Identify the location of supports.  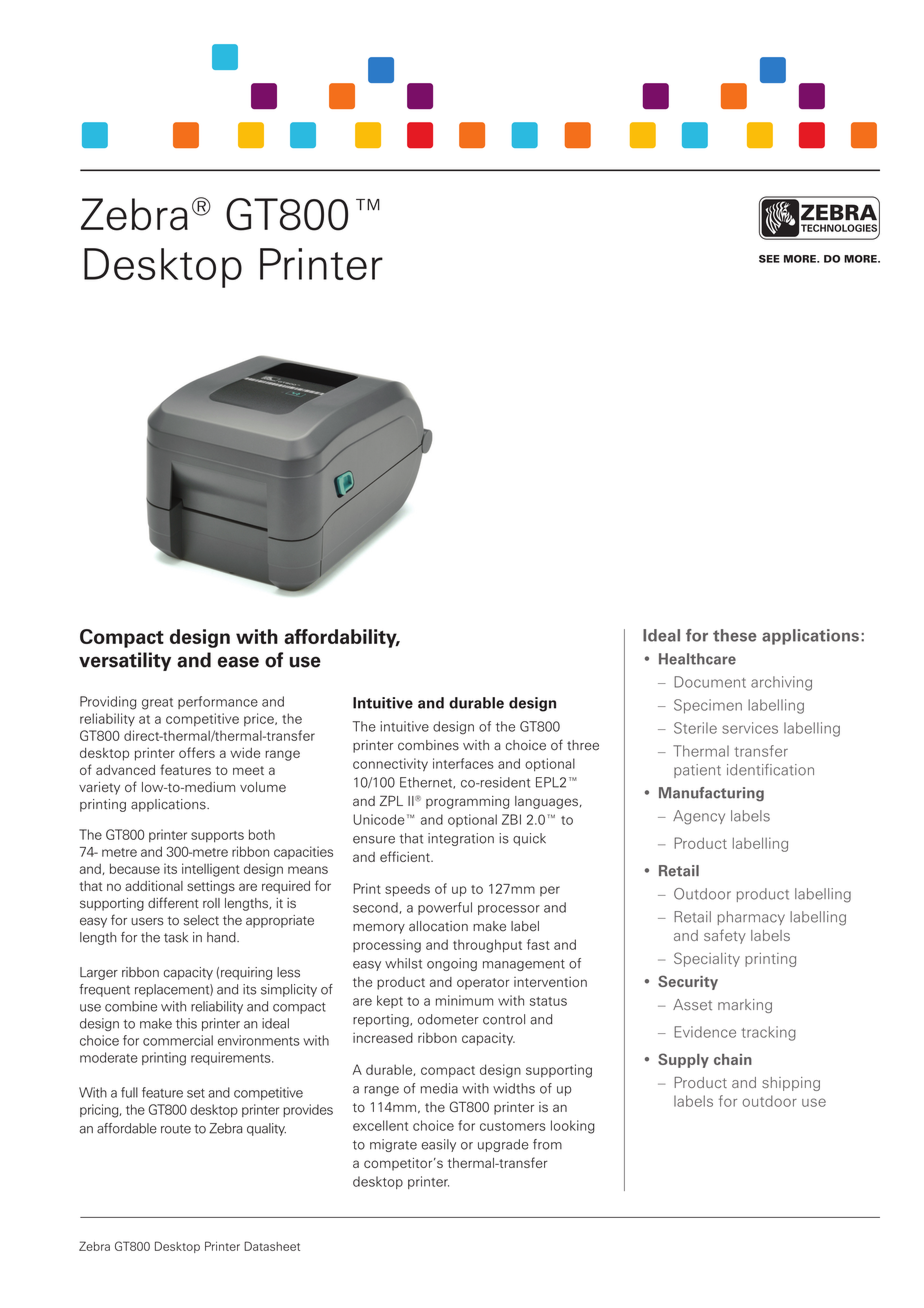
(217, 836).
